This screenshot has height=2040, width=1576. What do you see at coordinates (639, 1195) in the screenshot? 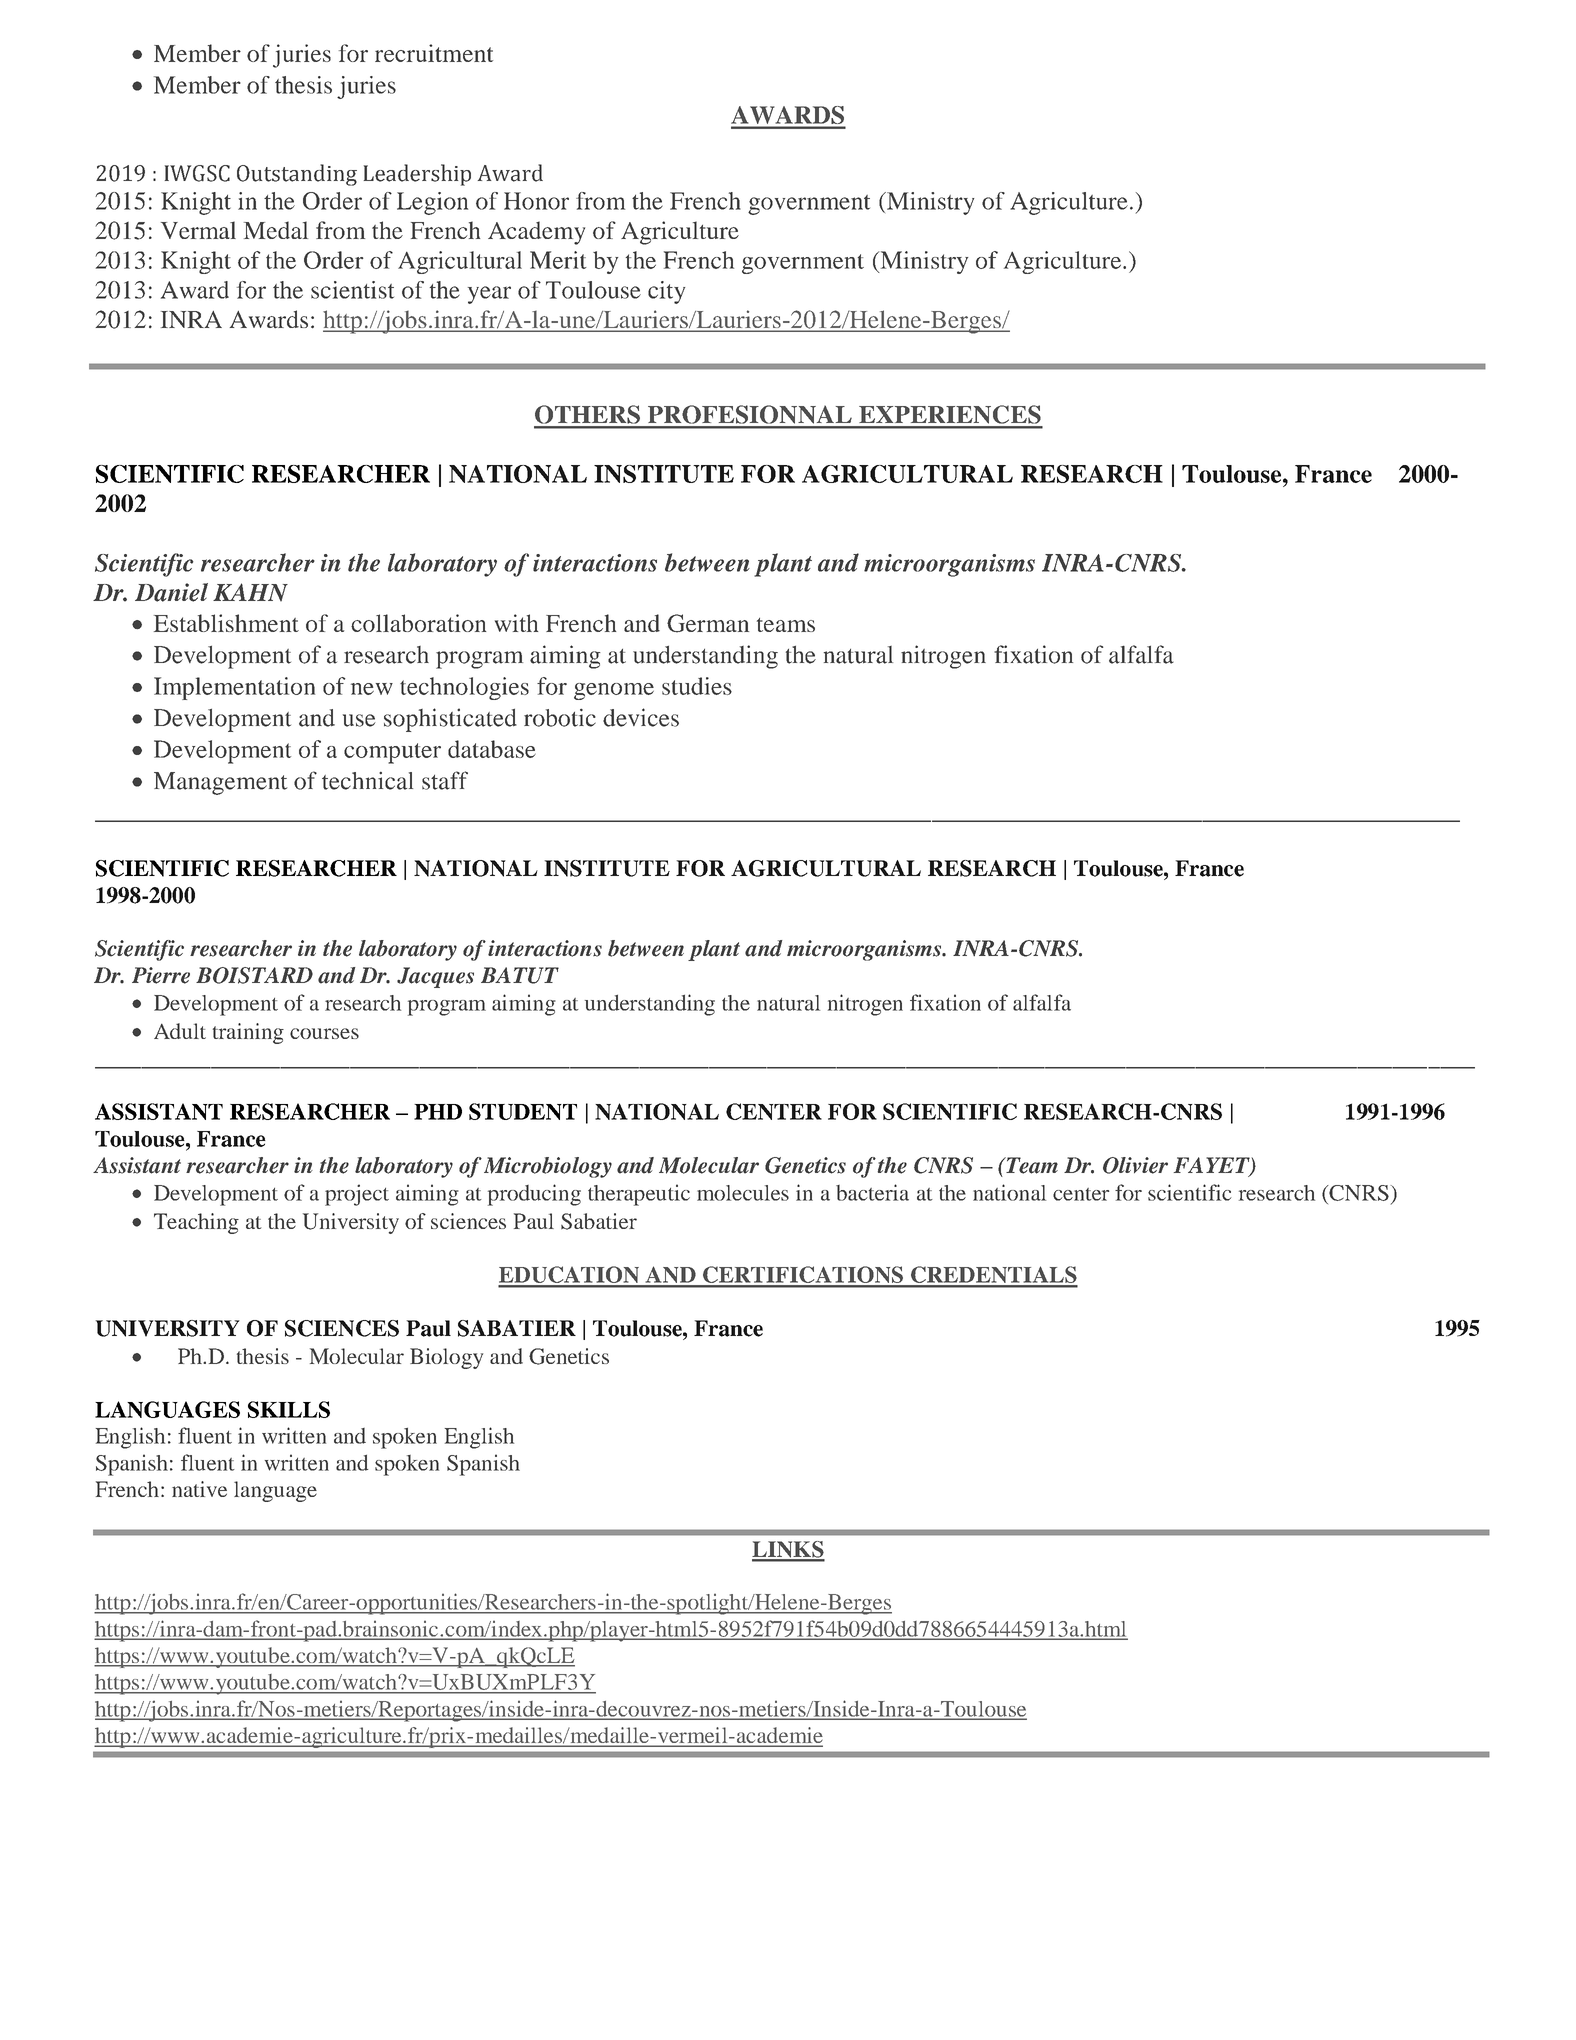
I see `therapeutic` at bounding box center [639, 1195].
